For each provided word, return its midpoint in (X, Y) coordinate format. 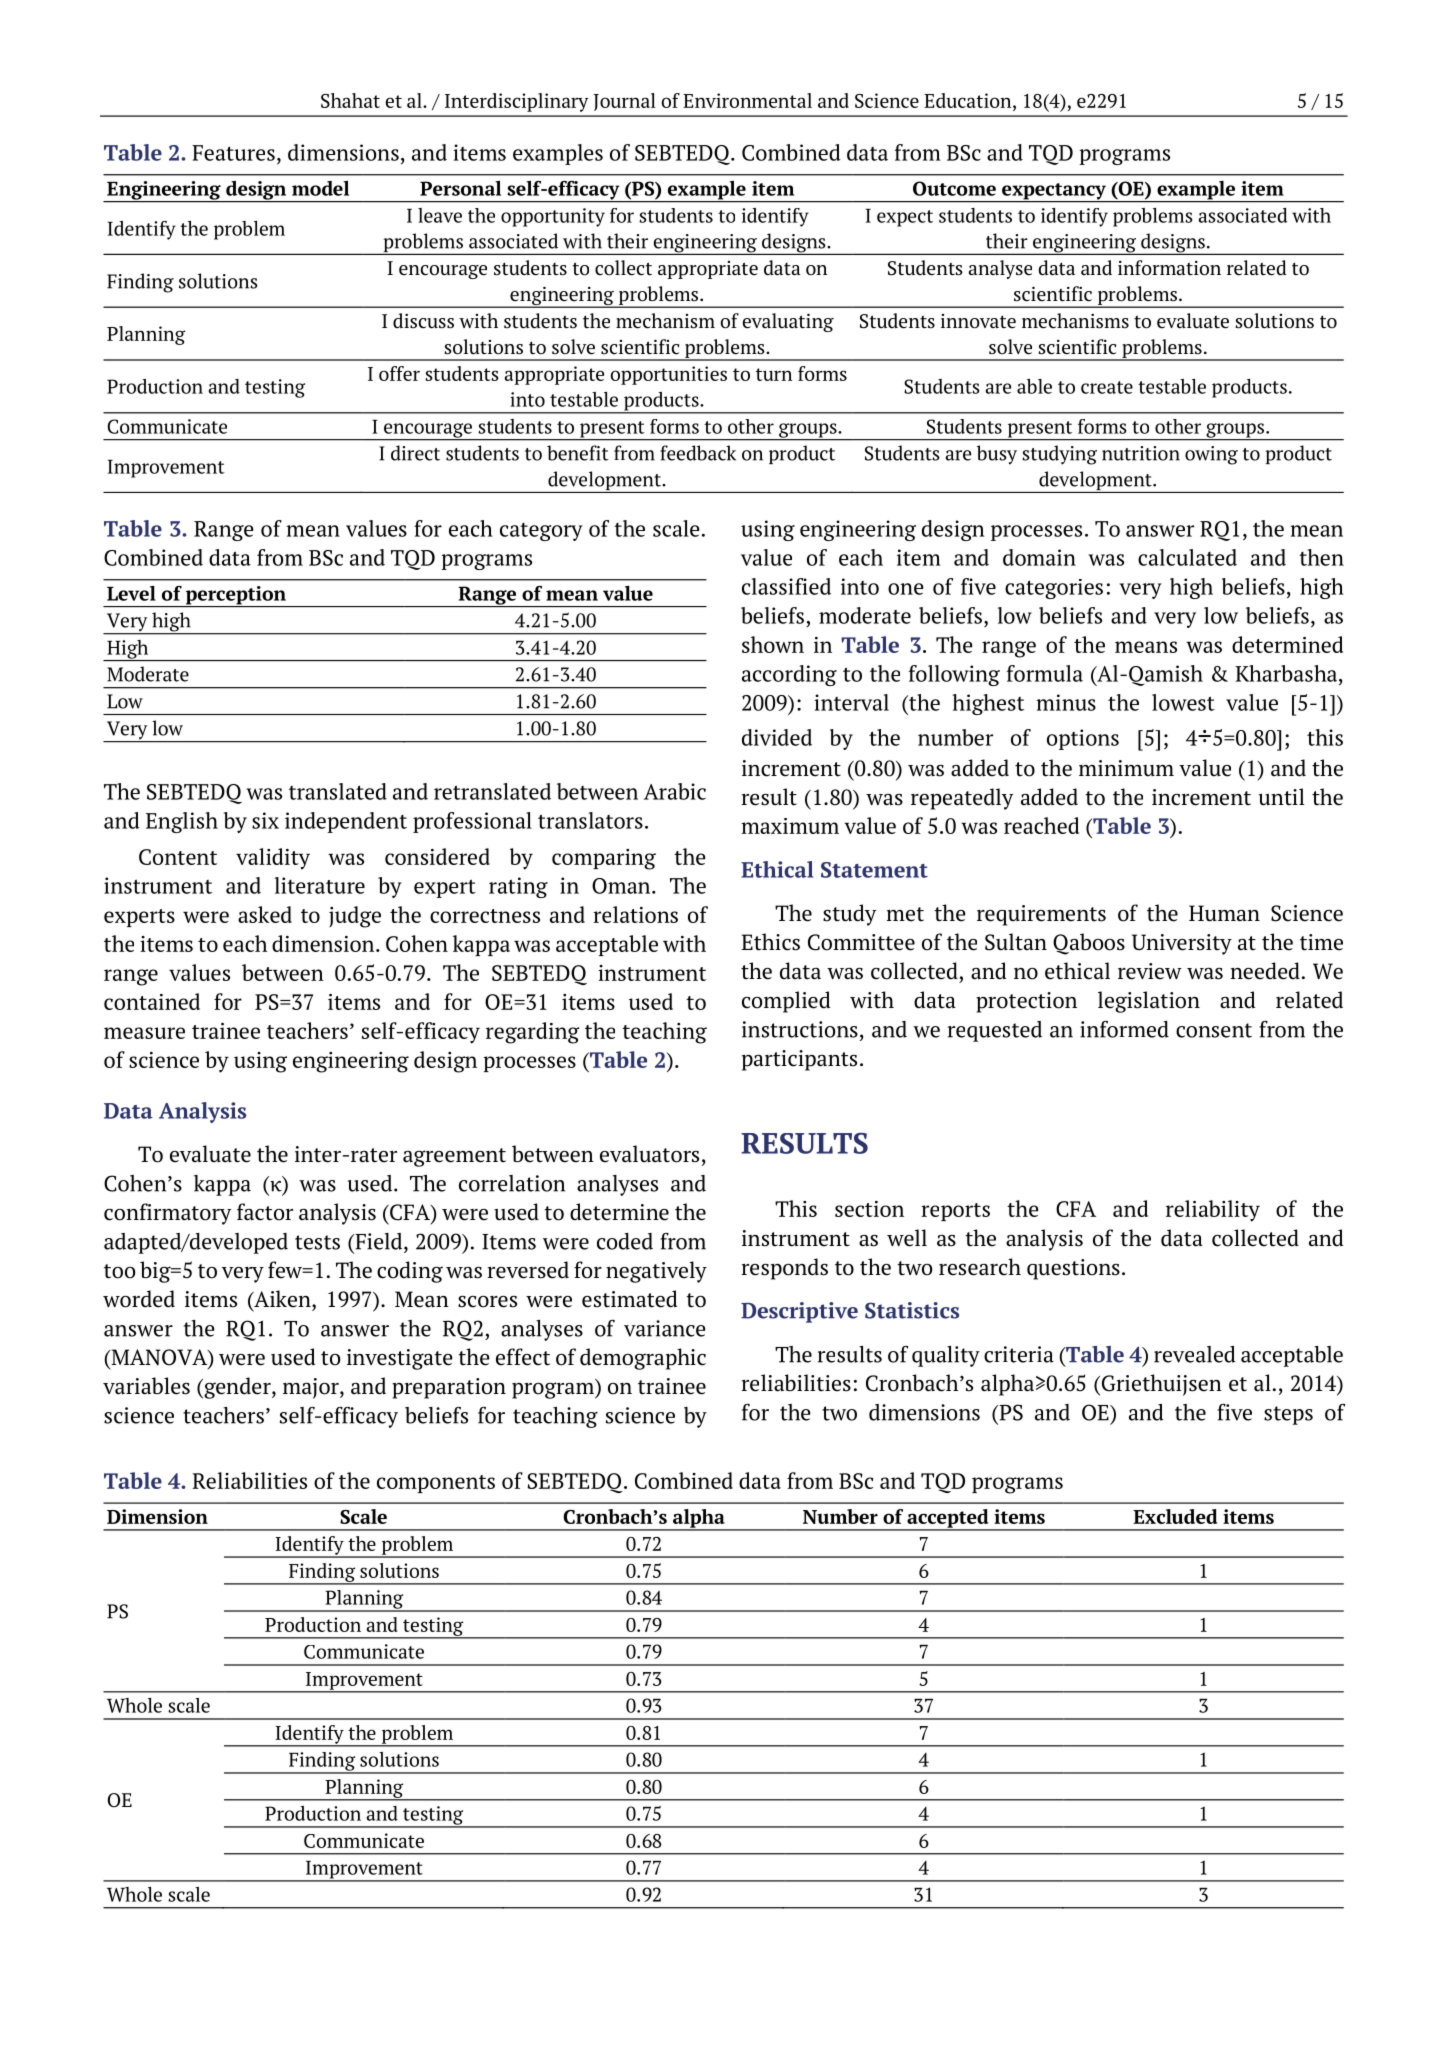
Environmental (747, 100)
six (265, 820)
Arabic (675, 791)
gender (237, 1388)
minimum (1126, 768)
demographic (643, 1359)
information (1169, 268)
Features (233, 153)
